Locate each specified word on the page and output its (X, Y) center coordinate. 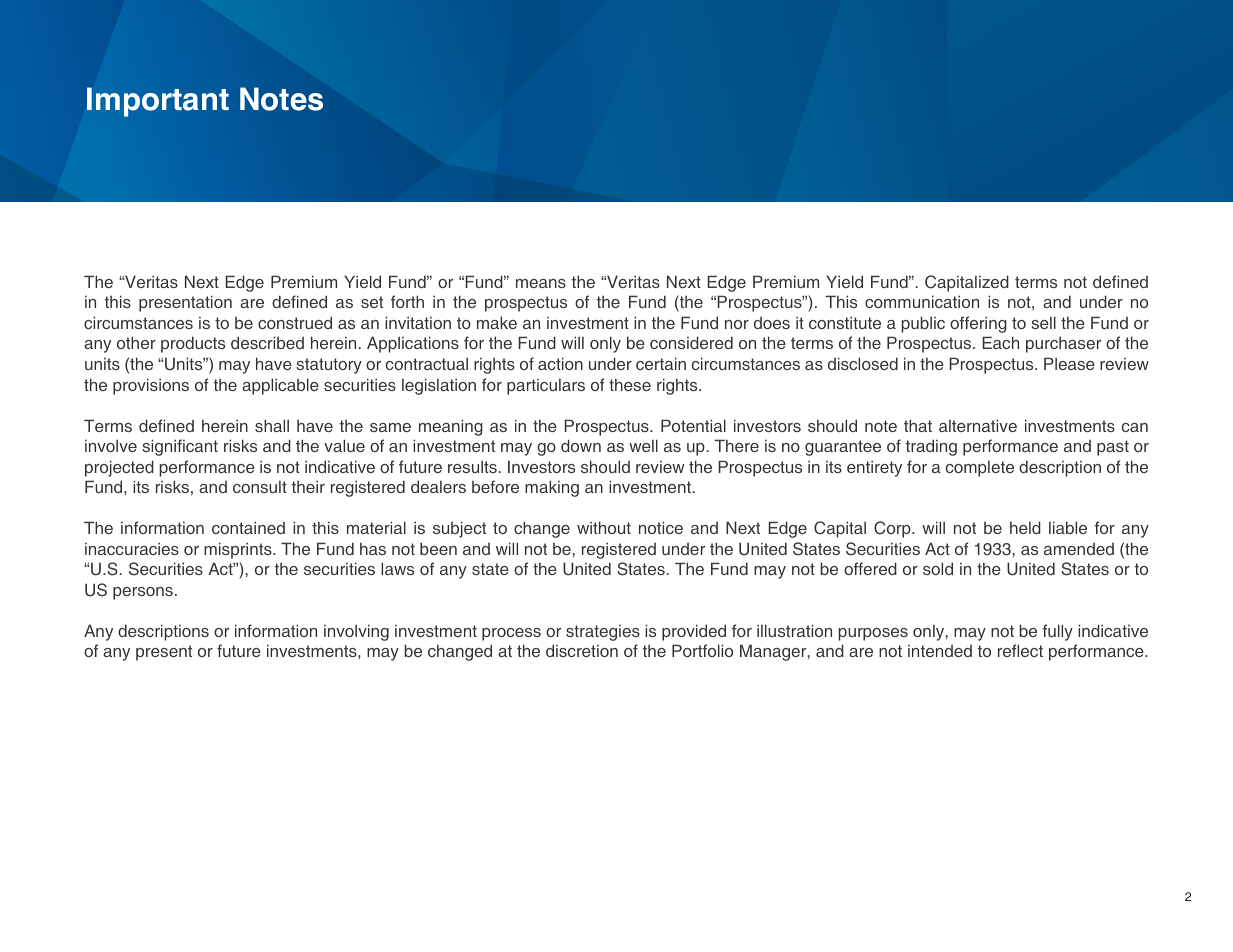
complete (980, 469)
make (497, 322)
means (541, 283)
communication (922, 301)
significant (180, 447)
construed (295, 322)
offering (978, 324)
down (581, 445)
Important (158, 102)
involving (356, 632)
